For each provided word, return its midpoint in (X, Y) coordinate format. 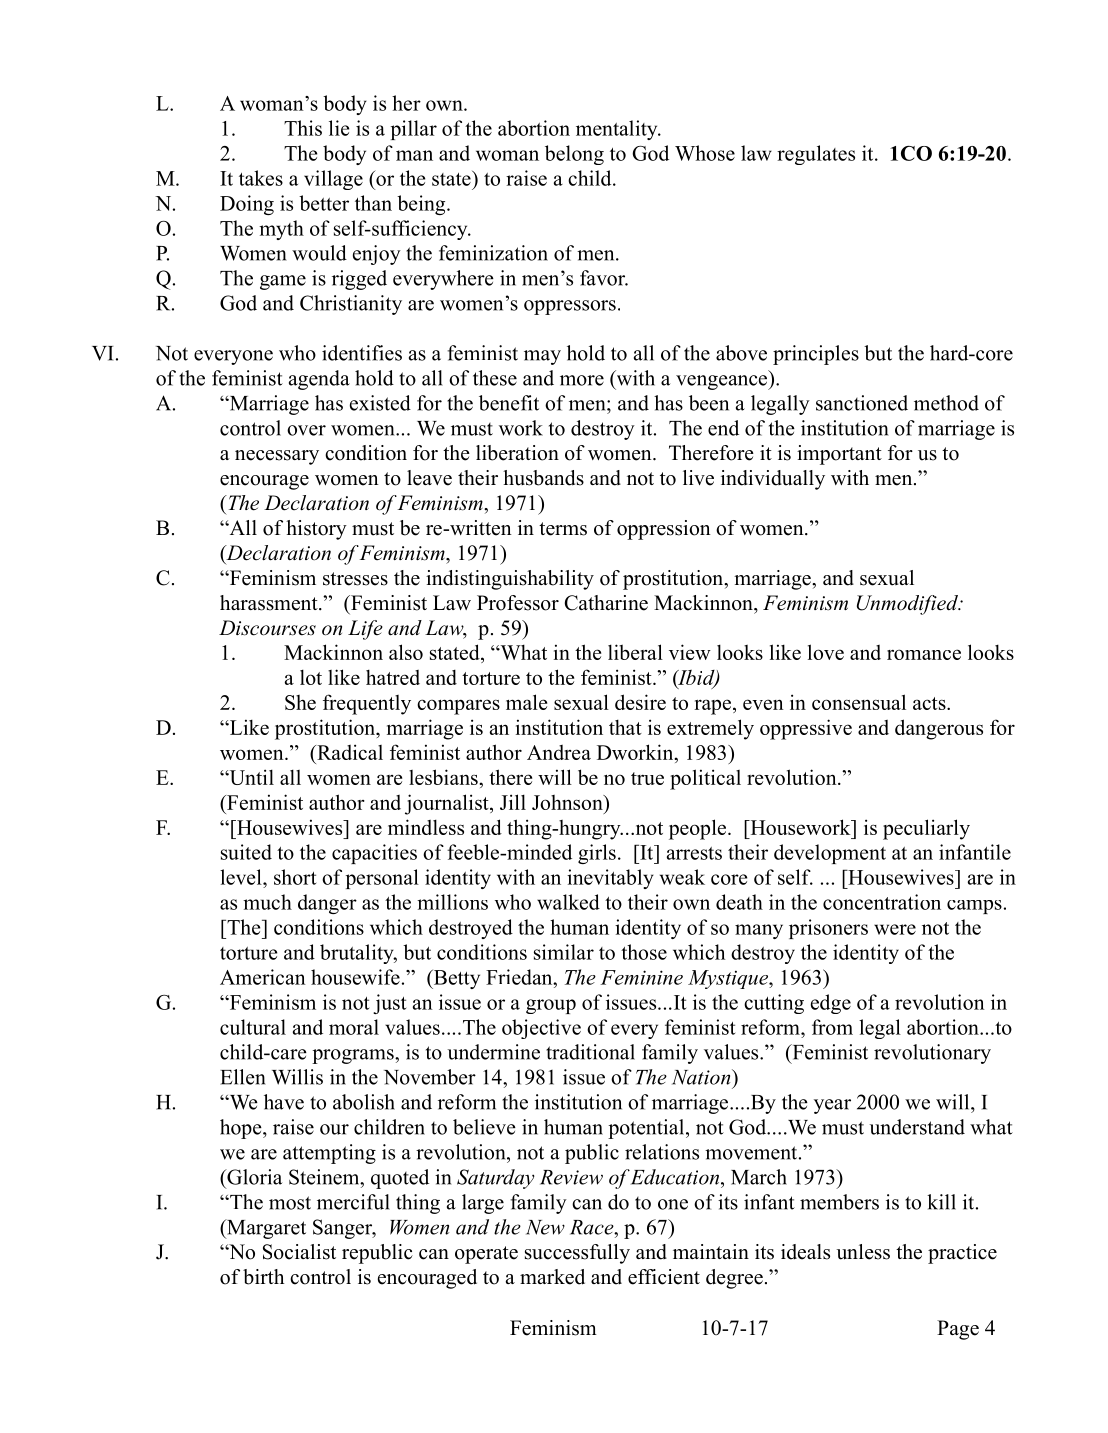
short (295, 877)
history (316, 530)
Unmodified (908, 605)
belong (574, 155)
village (333, 180)
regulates (816, 155)
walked (568, 902)
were (895, 929)
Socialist (299, 1252)
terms (563, 529)
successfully (577, 1254)
